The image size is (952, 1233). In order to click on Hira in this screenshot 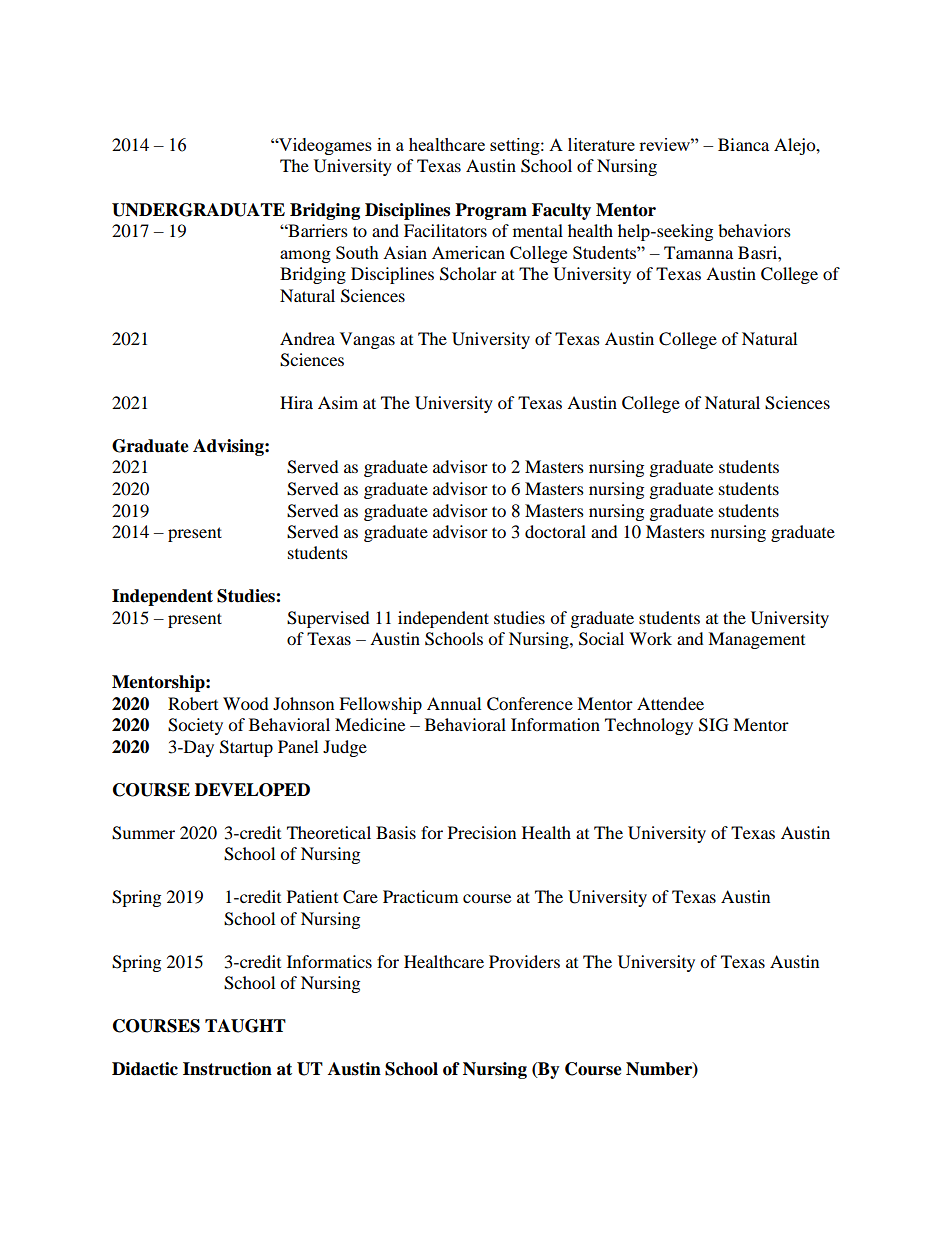, I will do `click(296, 402)`.
